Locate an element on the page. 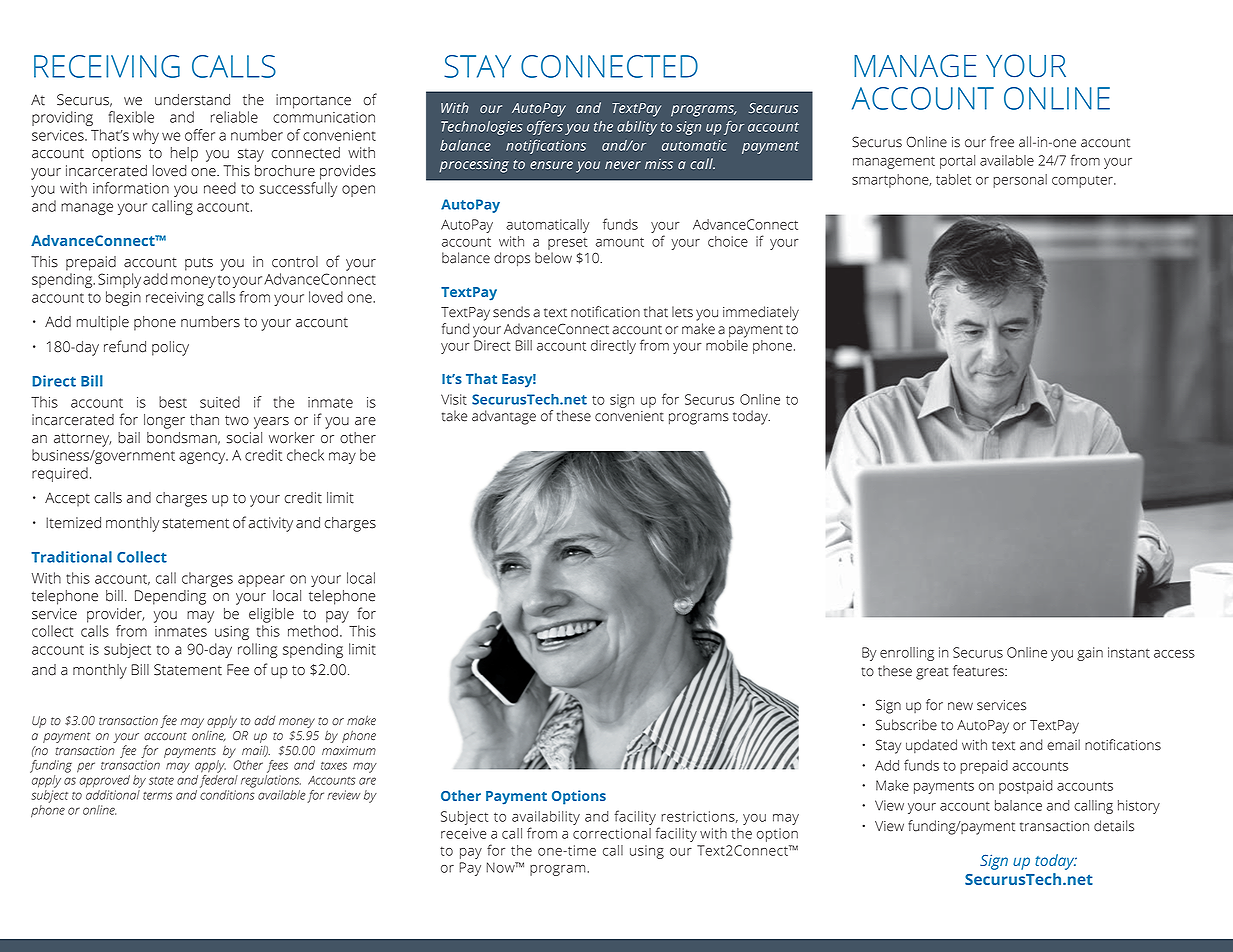  correctional is located at coordinates (612, 833).
